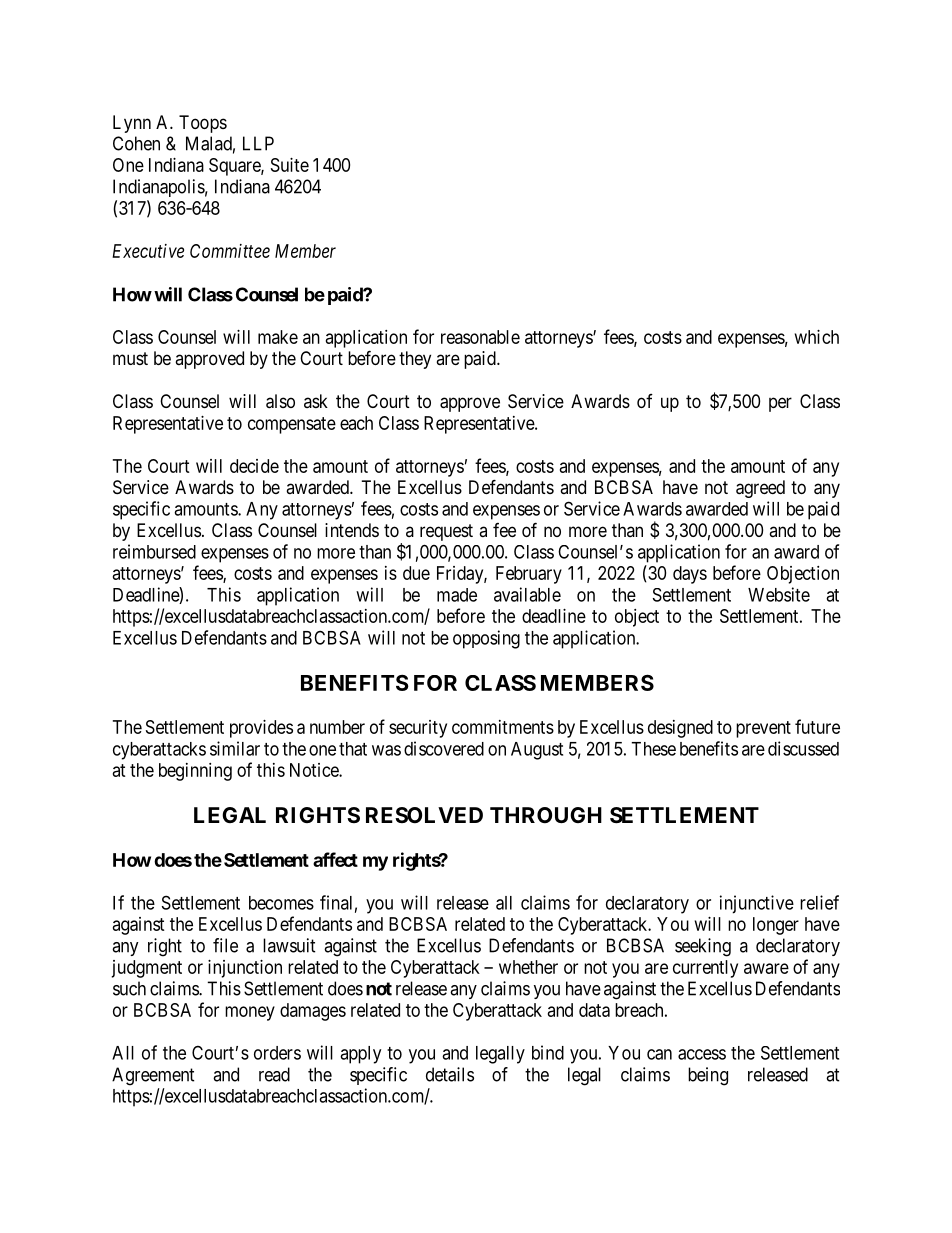 The image size is (952, 1233). What do you see at coordinates (250, 1013) in the page?
I see `money` at bounding box center [250, 1013].
